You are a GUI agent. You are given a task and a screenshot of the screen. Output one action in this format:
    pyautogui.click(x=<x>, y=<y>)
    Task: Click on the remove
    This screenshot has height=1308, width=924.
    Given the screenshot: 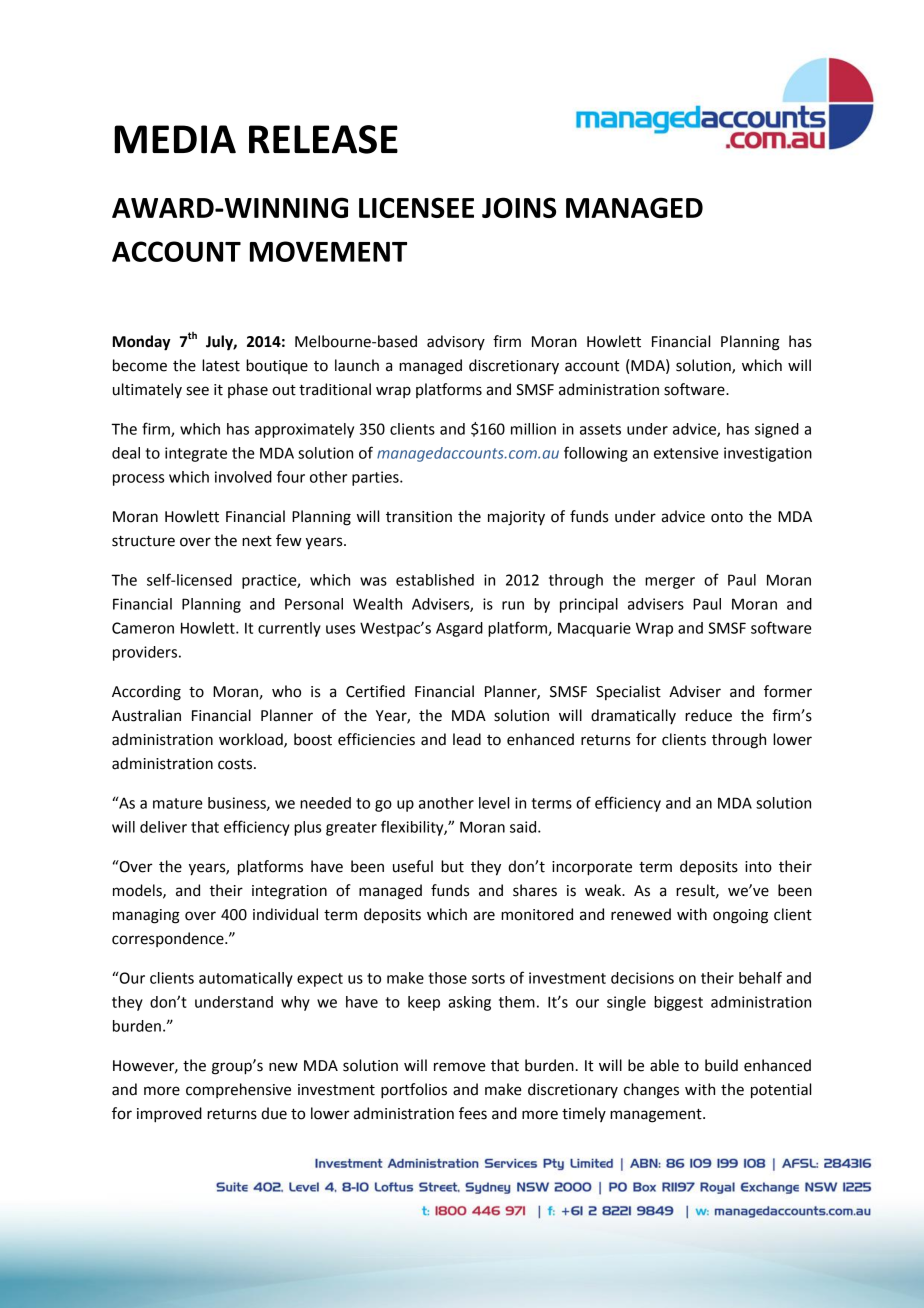 What is the action you would take?
    pyautogui.click(x=460, y=1067)
